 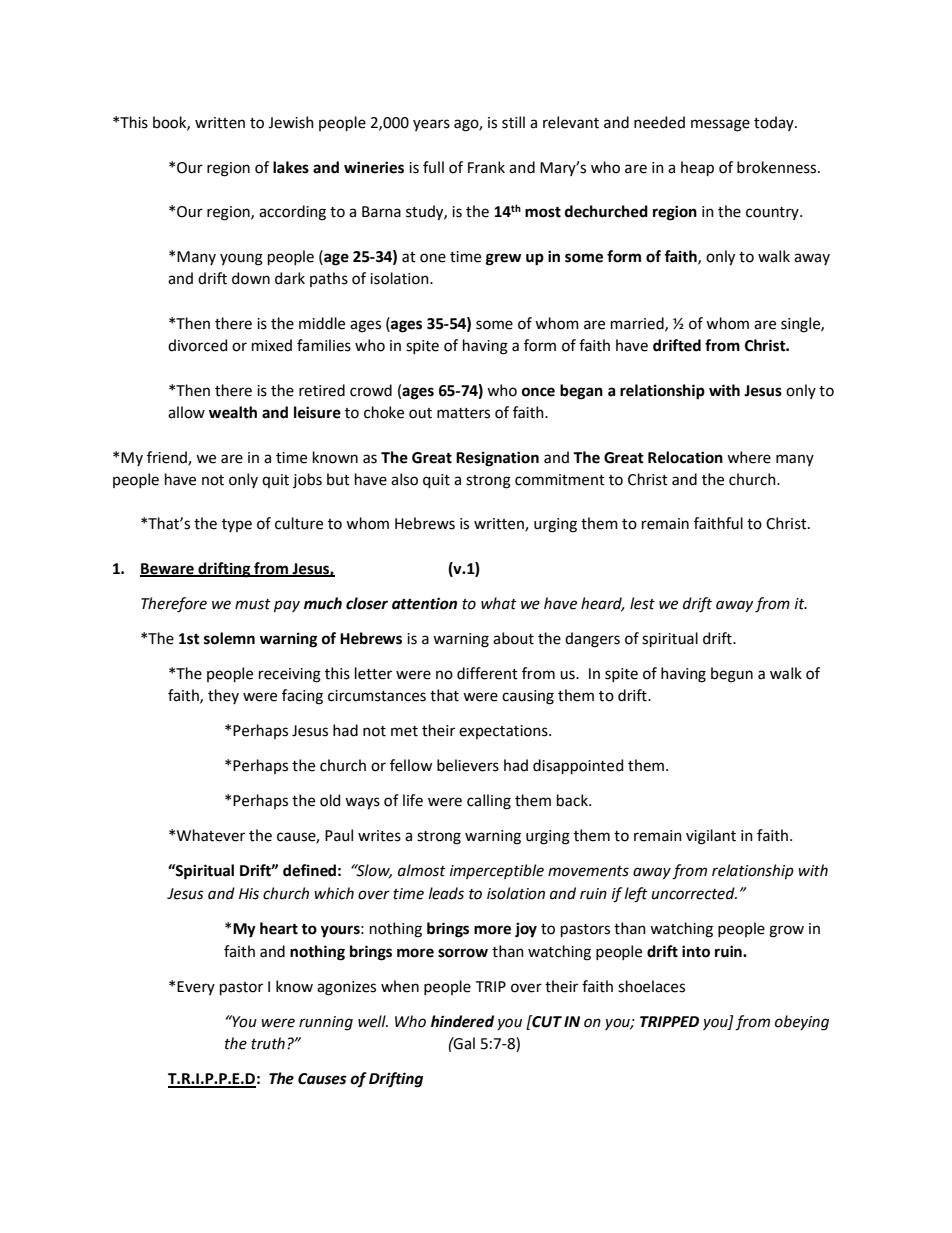 What do you see at coordinates (223, 696) in the screenshot?
I see `they` at bounding box center [223, 696].
